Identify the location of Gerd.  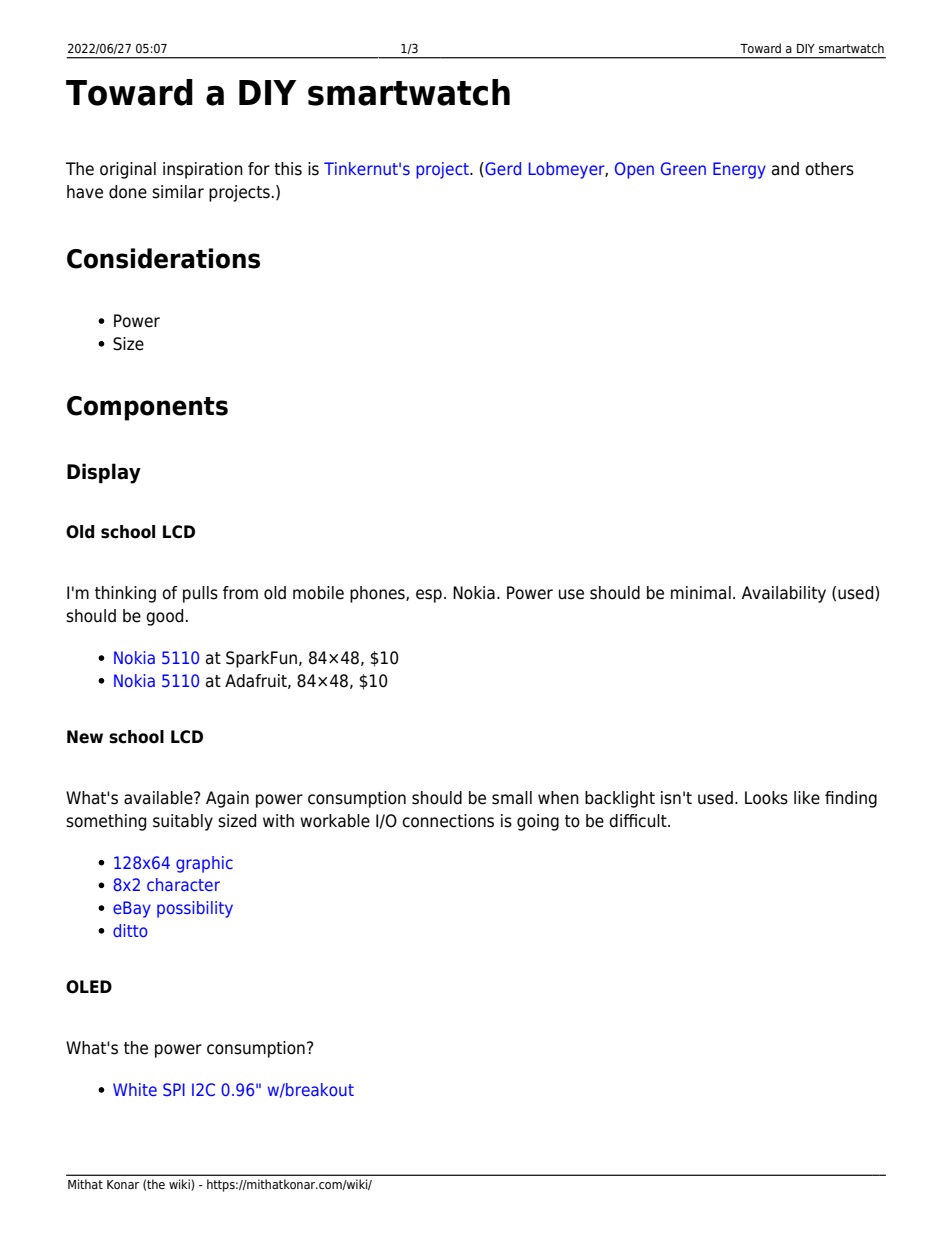
(502, 169).
